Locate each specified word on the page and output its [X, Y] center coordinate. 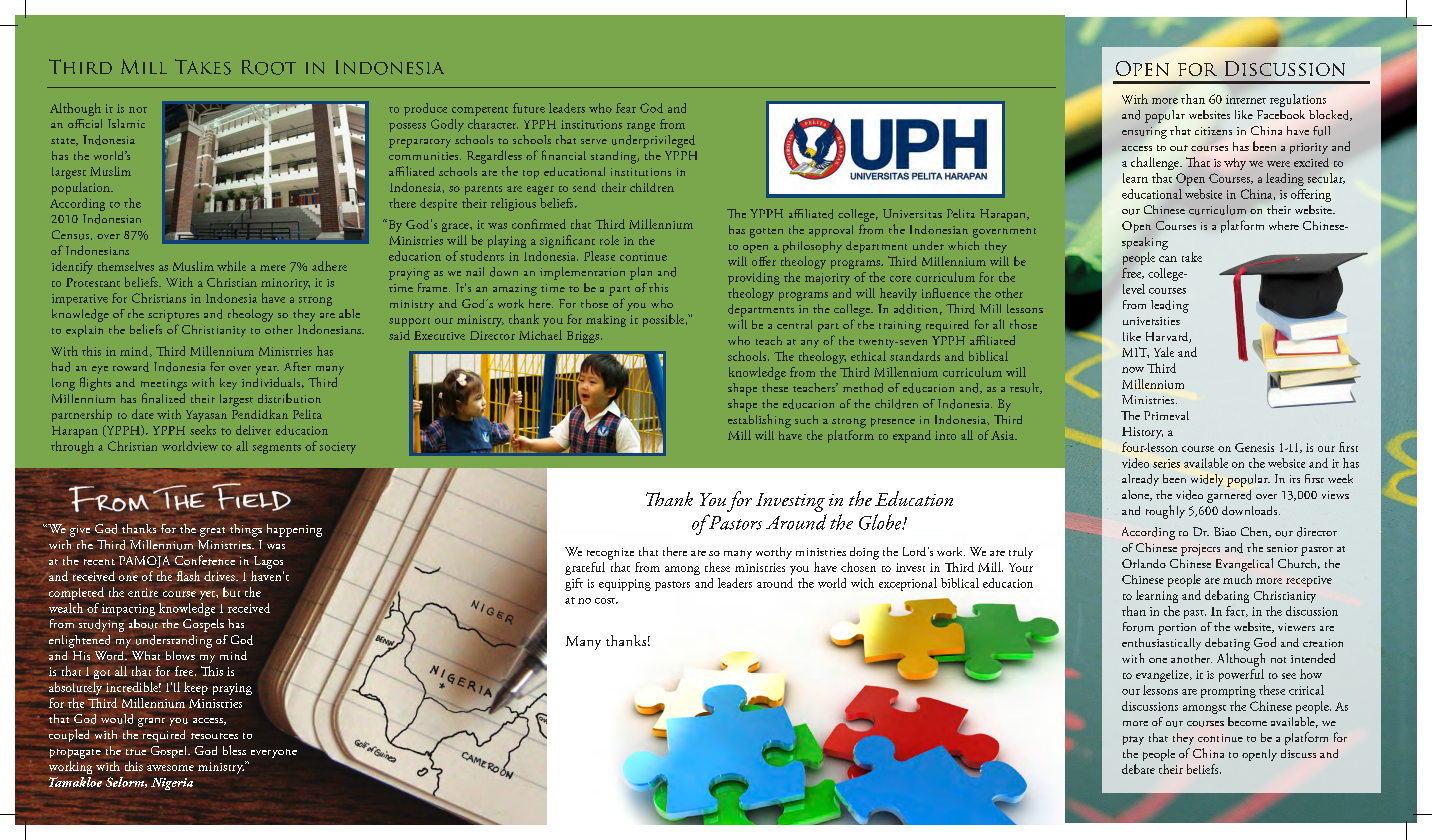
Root [269, 67]
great [212, 532]
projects [1200, 550]
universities [1151, 321]
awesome [170, 768]
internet [1246, 99]
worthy [774, 553]
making [606, 320]
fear [626, 108]
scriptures [173, 316]
